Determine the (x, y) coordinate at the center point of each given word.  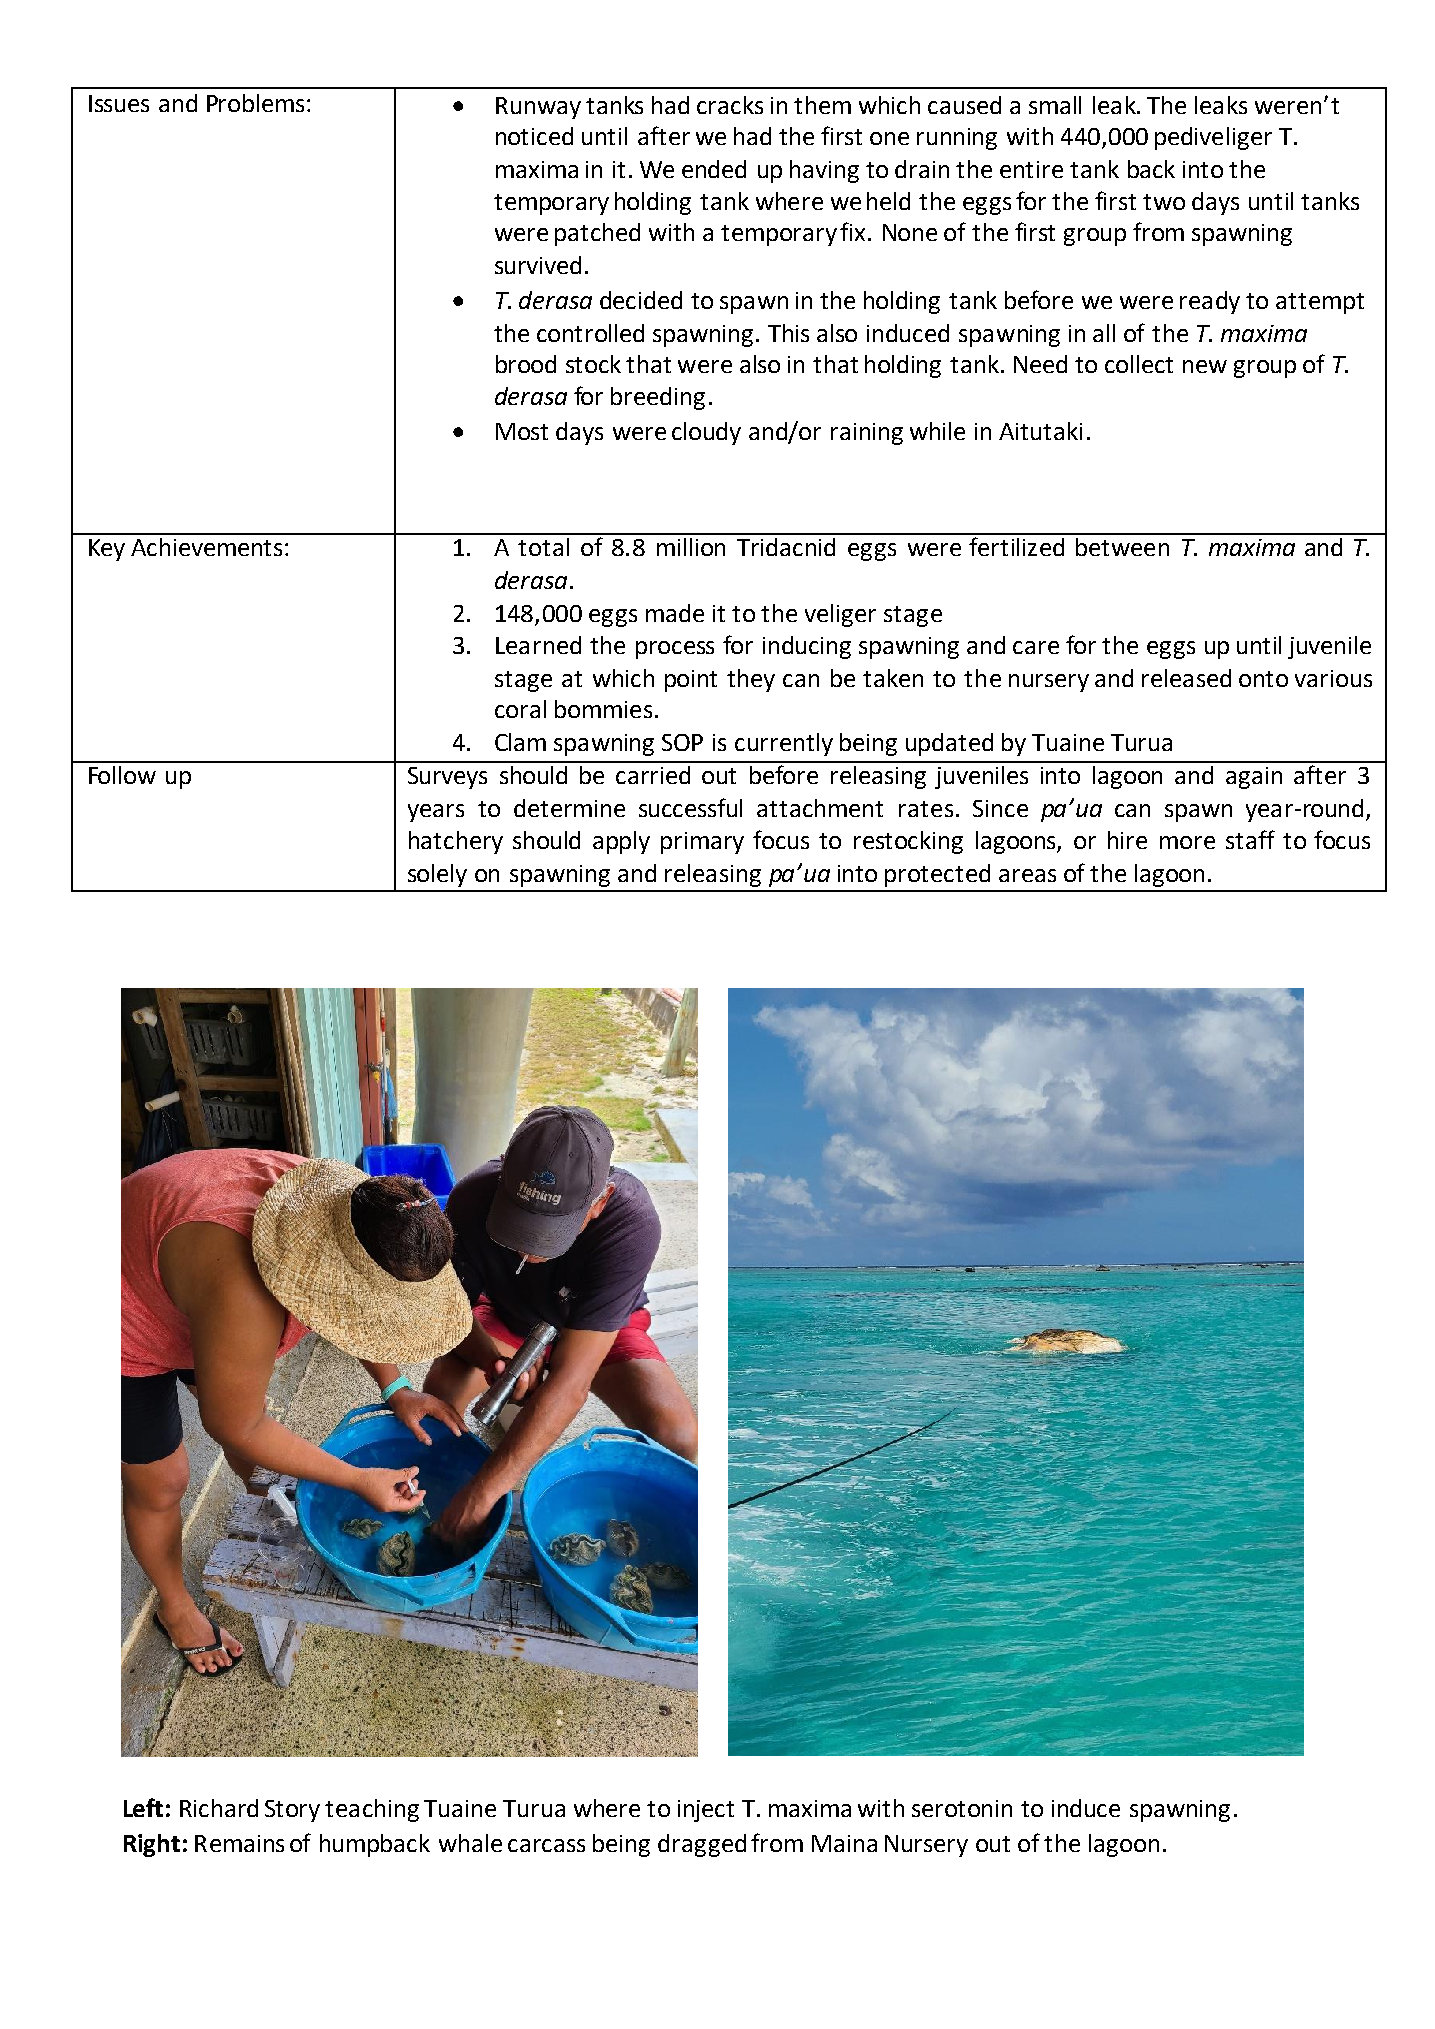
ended (714, 169)
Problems (255, 103)
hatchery (456, 842)
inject (706, 1811)
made (675, 613)
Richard (219, 1808)
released (1186, 678)
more (1187, 842)
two (1164, 202)
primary (702, 843)
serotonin (962, 1808)
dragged (702, 1845)
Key (107, 550)
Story (292, 1811)
